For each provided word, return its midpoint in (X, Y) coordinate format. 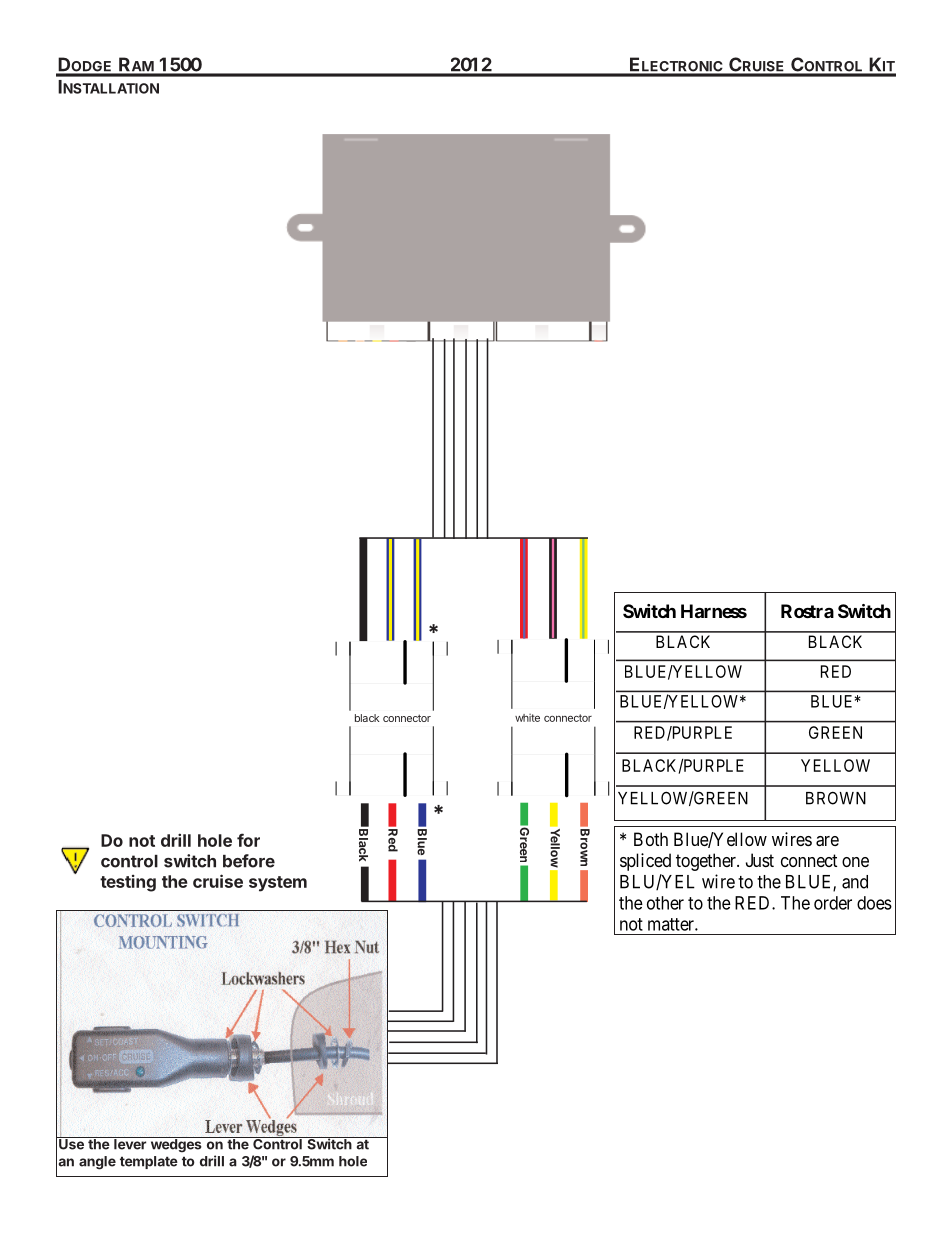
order (833, 903)
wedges (176, 1144)
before (249, 861)
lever (130, 1143)
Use (71, 1143)
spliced (645, 862)
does (874, 903)
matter (672, 924)
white (527, 718)
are (827, 841)
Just (760, 860)
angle (97, 1163)
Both (651, 839)
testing (128, 883)
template (149, 1162)
